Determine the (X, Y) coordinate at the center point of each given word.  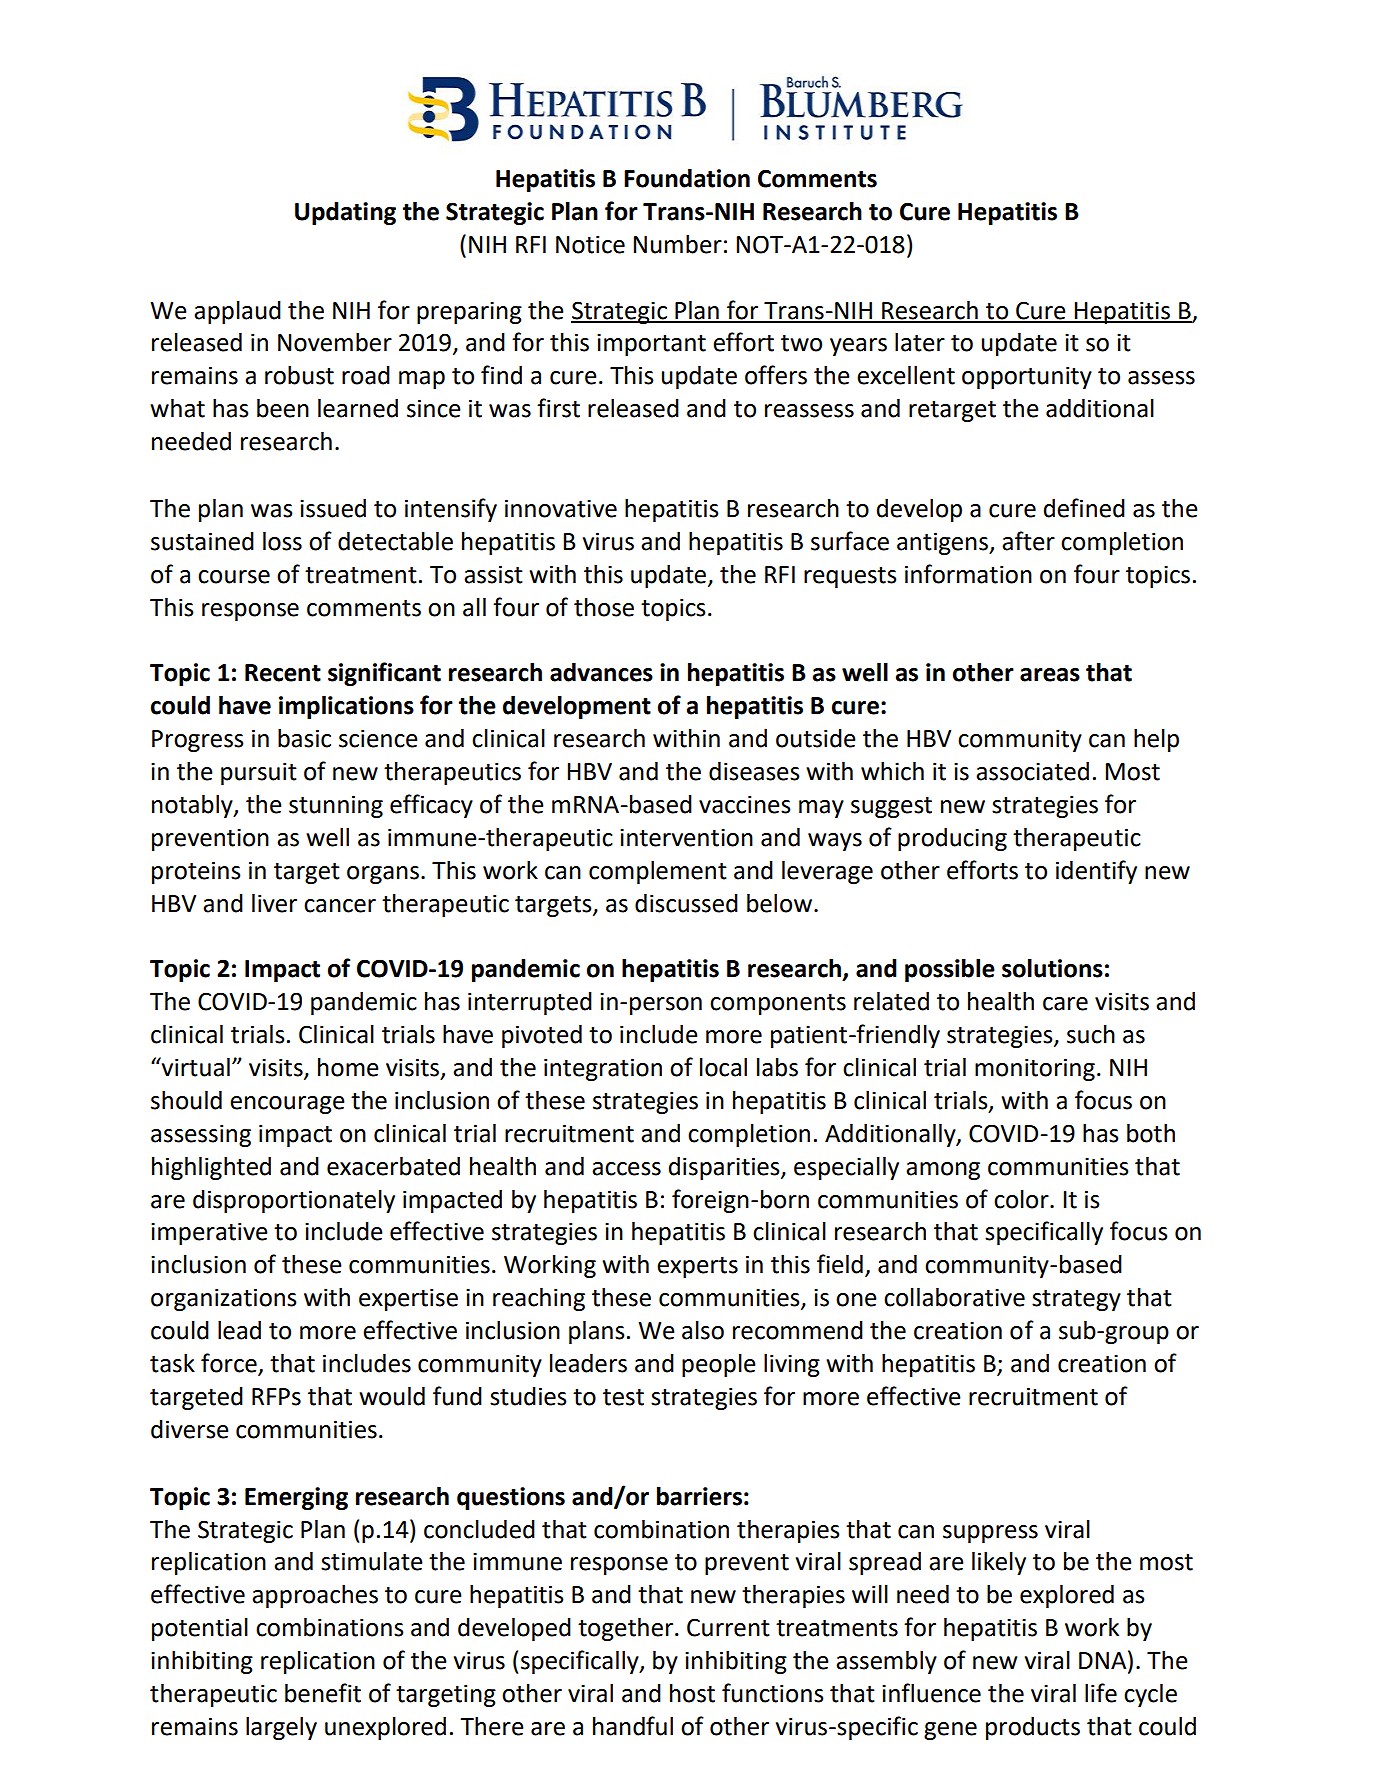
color (1022, 1199)
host (692, 1693)
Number (678, 244)
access (626, 1169)
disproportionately (294, 1201)
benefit (323, 1693)
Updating (345, 213)
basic (304, 738)
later (920, 342)
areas (1050, 675)
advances (601, 672)
